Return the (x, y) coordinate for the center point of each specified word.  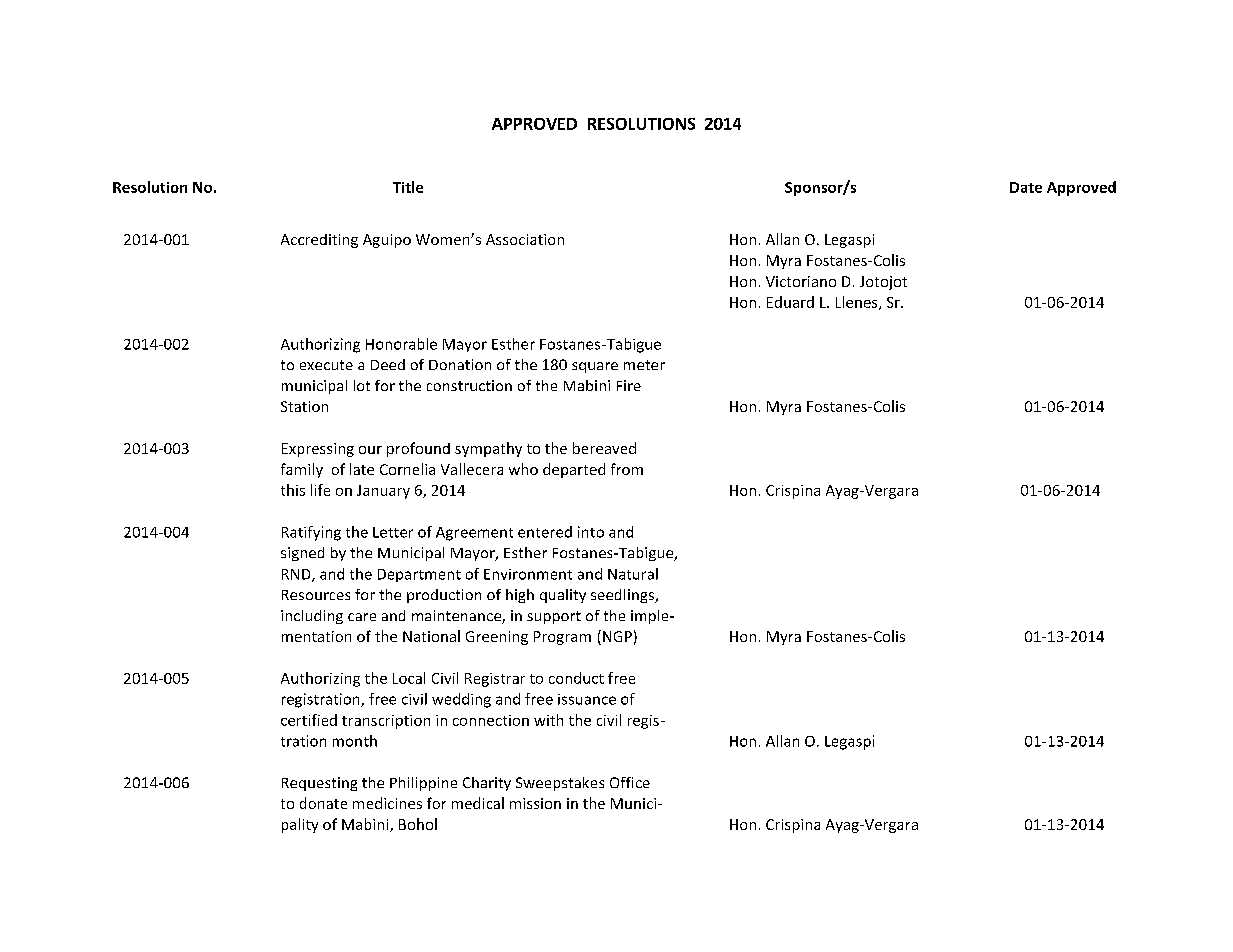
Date (1026, 187)
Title (408, 187)
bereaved (604, 448)
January (383, 492)
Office (630, 782)
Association (525, 239)
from (627, 469)
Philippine (423, 784)
